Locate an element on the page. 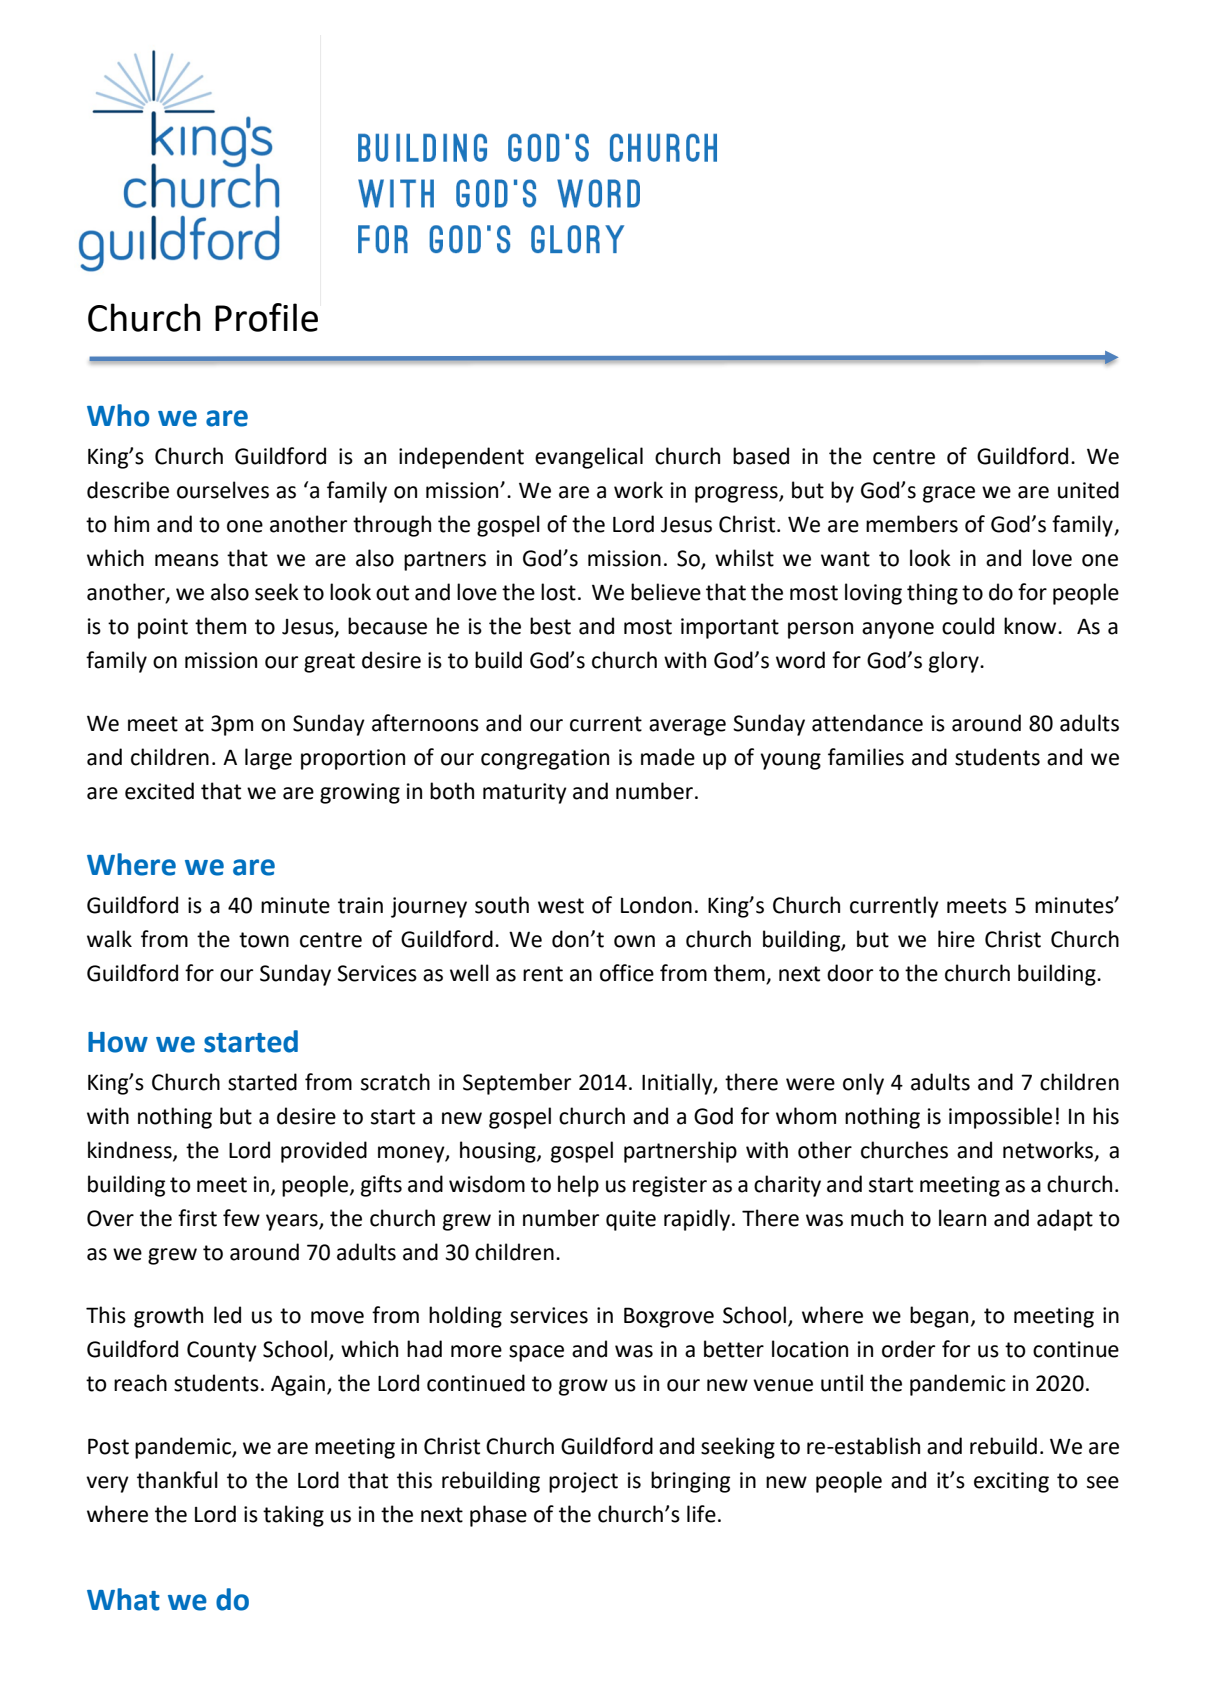 This document has height=1707, width=1206. evangelical is located at coordinates (589, 458).
